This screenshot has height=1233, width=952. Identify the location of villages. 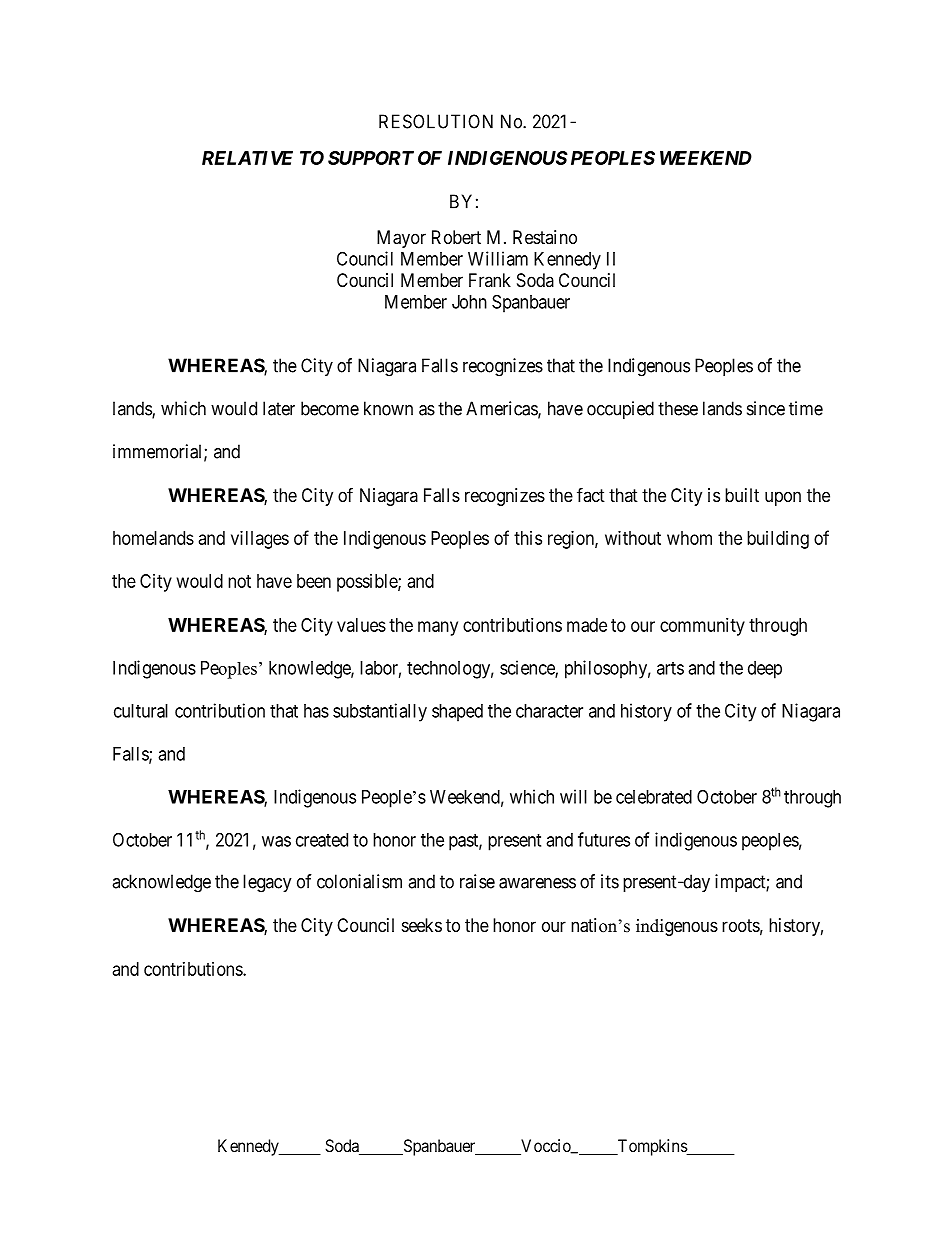
(260, 540).
